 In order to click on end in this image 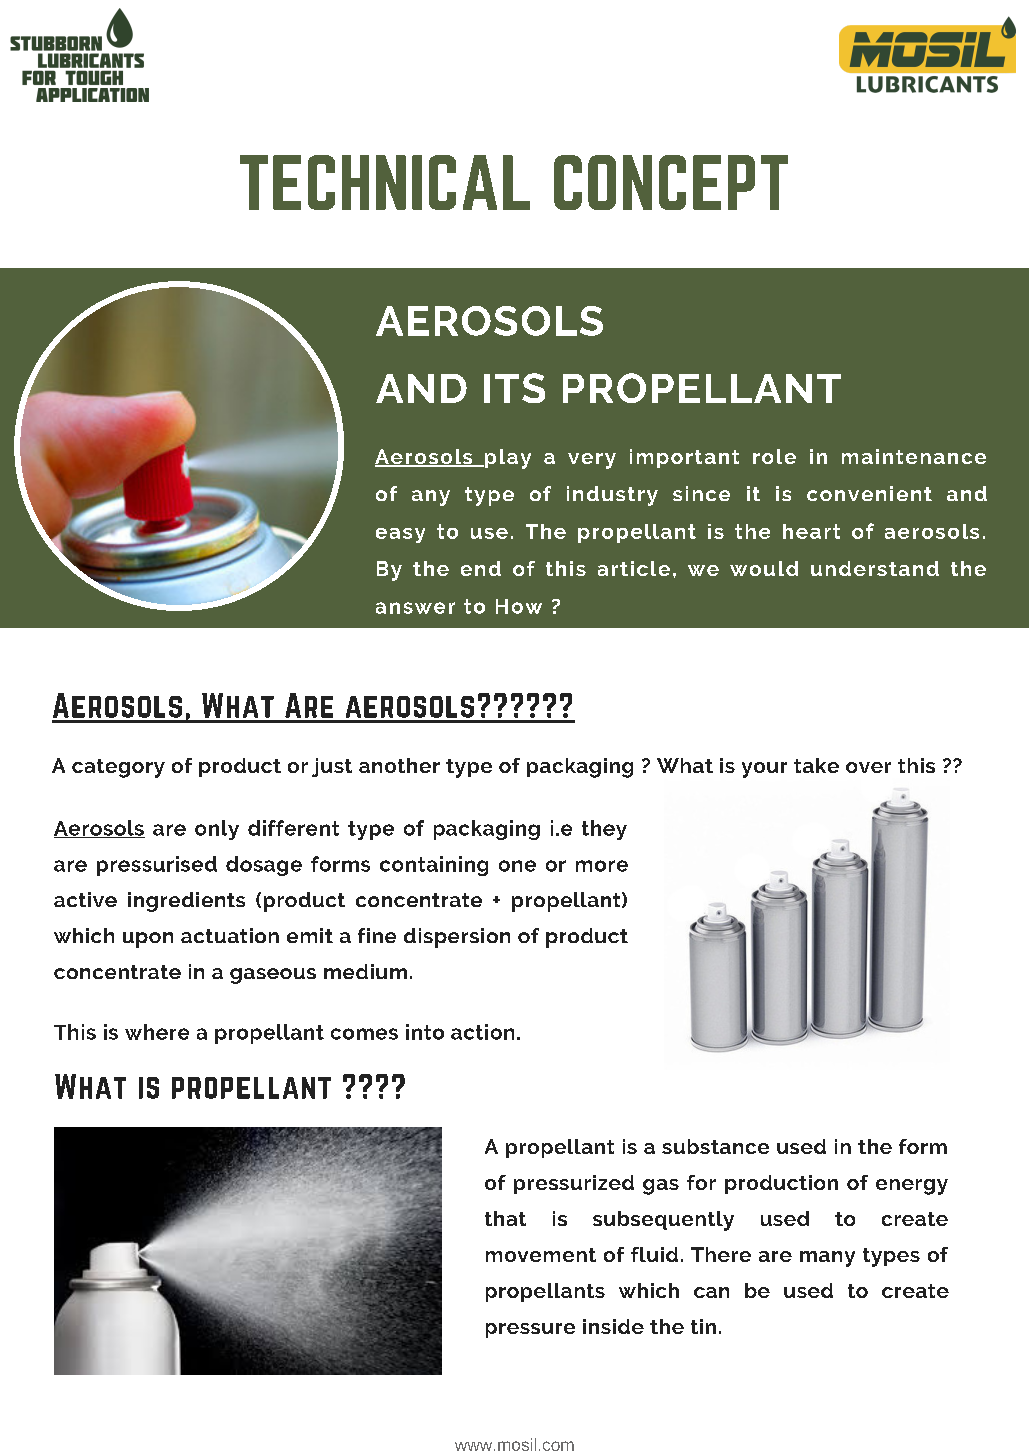, I will do `click(481, 568)`.
